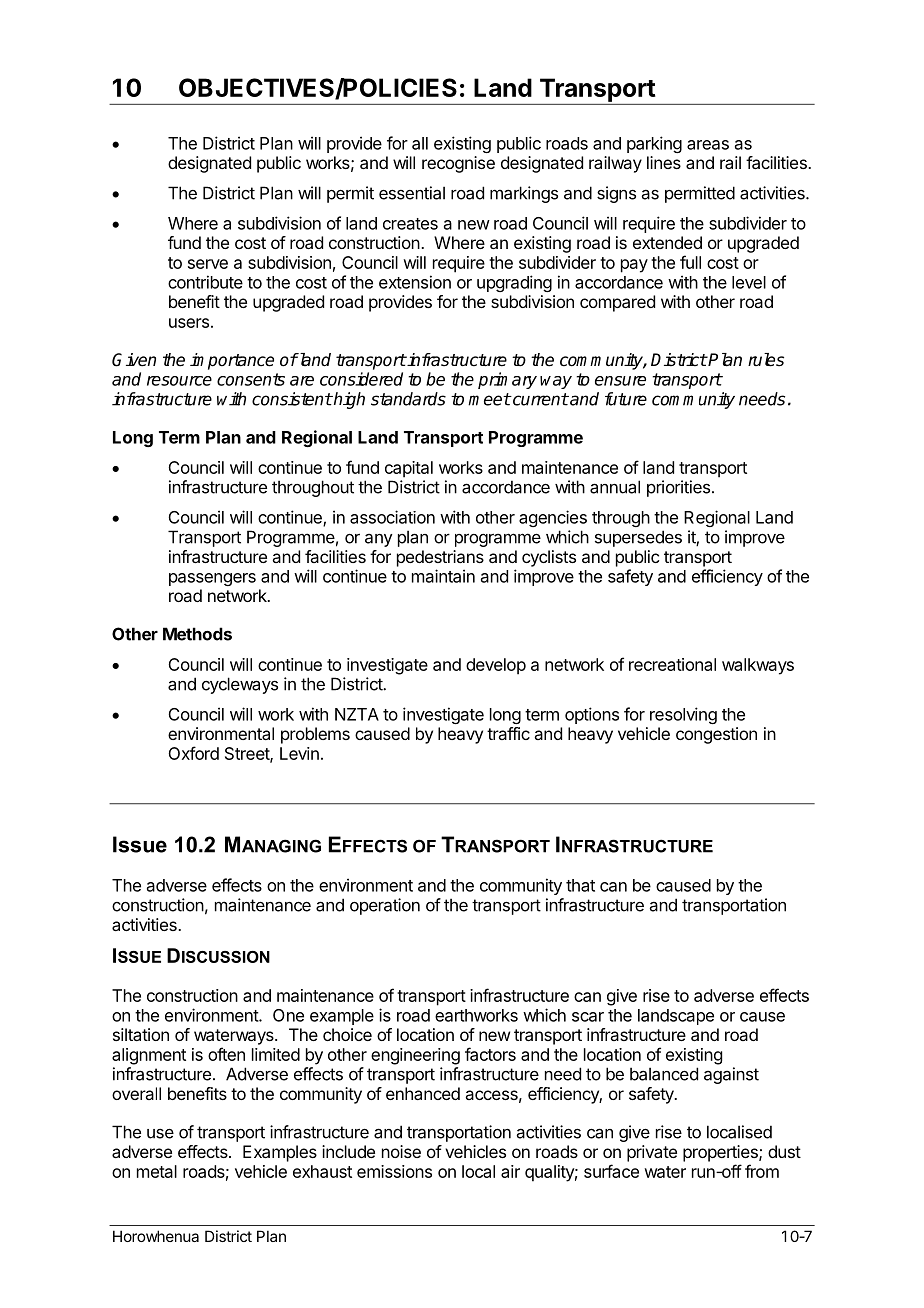 The height and width of the screenshot is (1308, 924). What do you see at coordinates (672, 664) in the screenshot?
I see `recreational` at bounding box center [672, 664].
